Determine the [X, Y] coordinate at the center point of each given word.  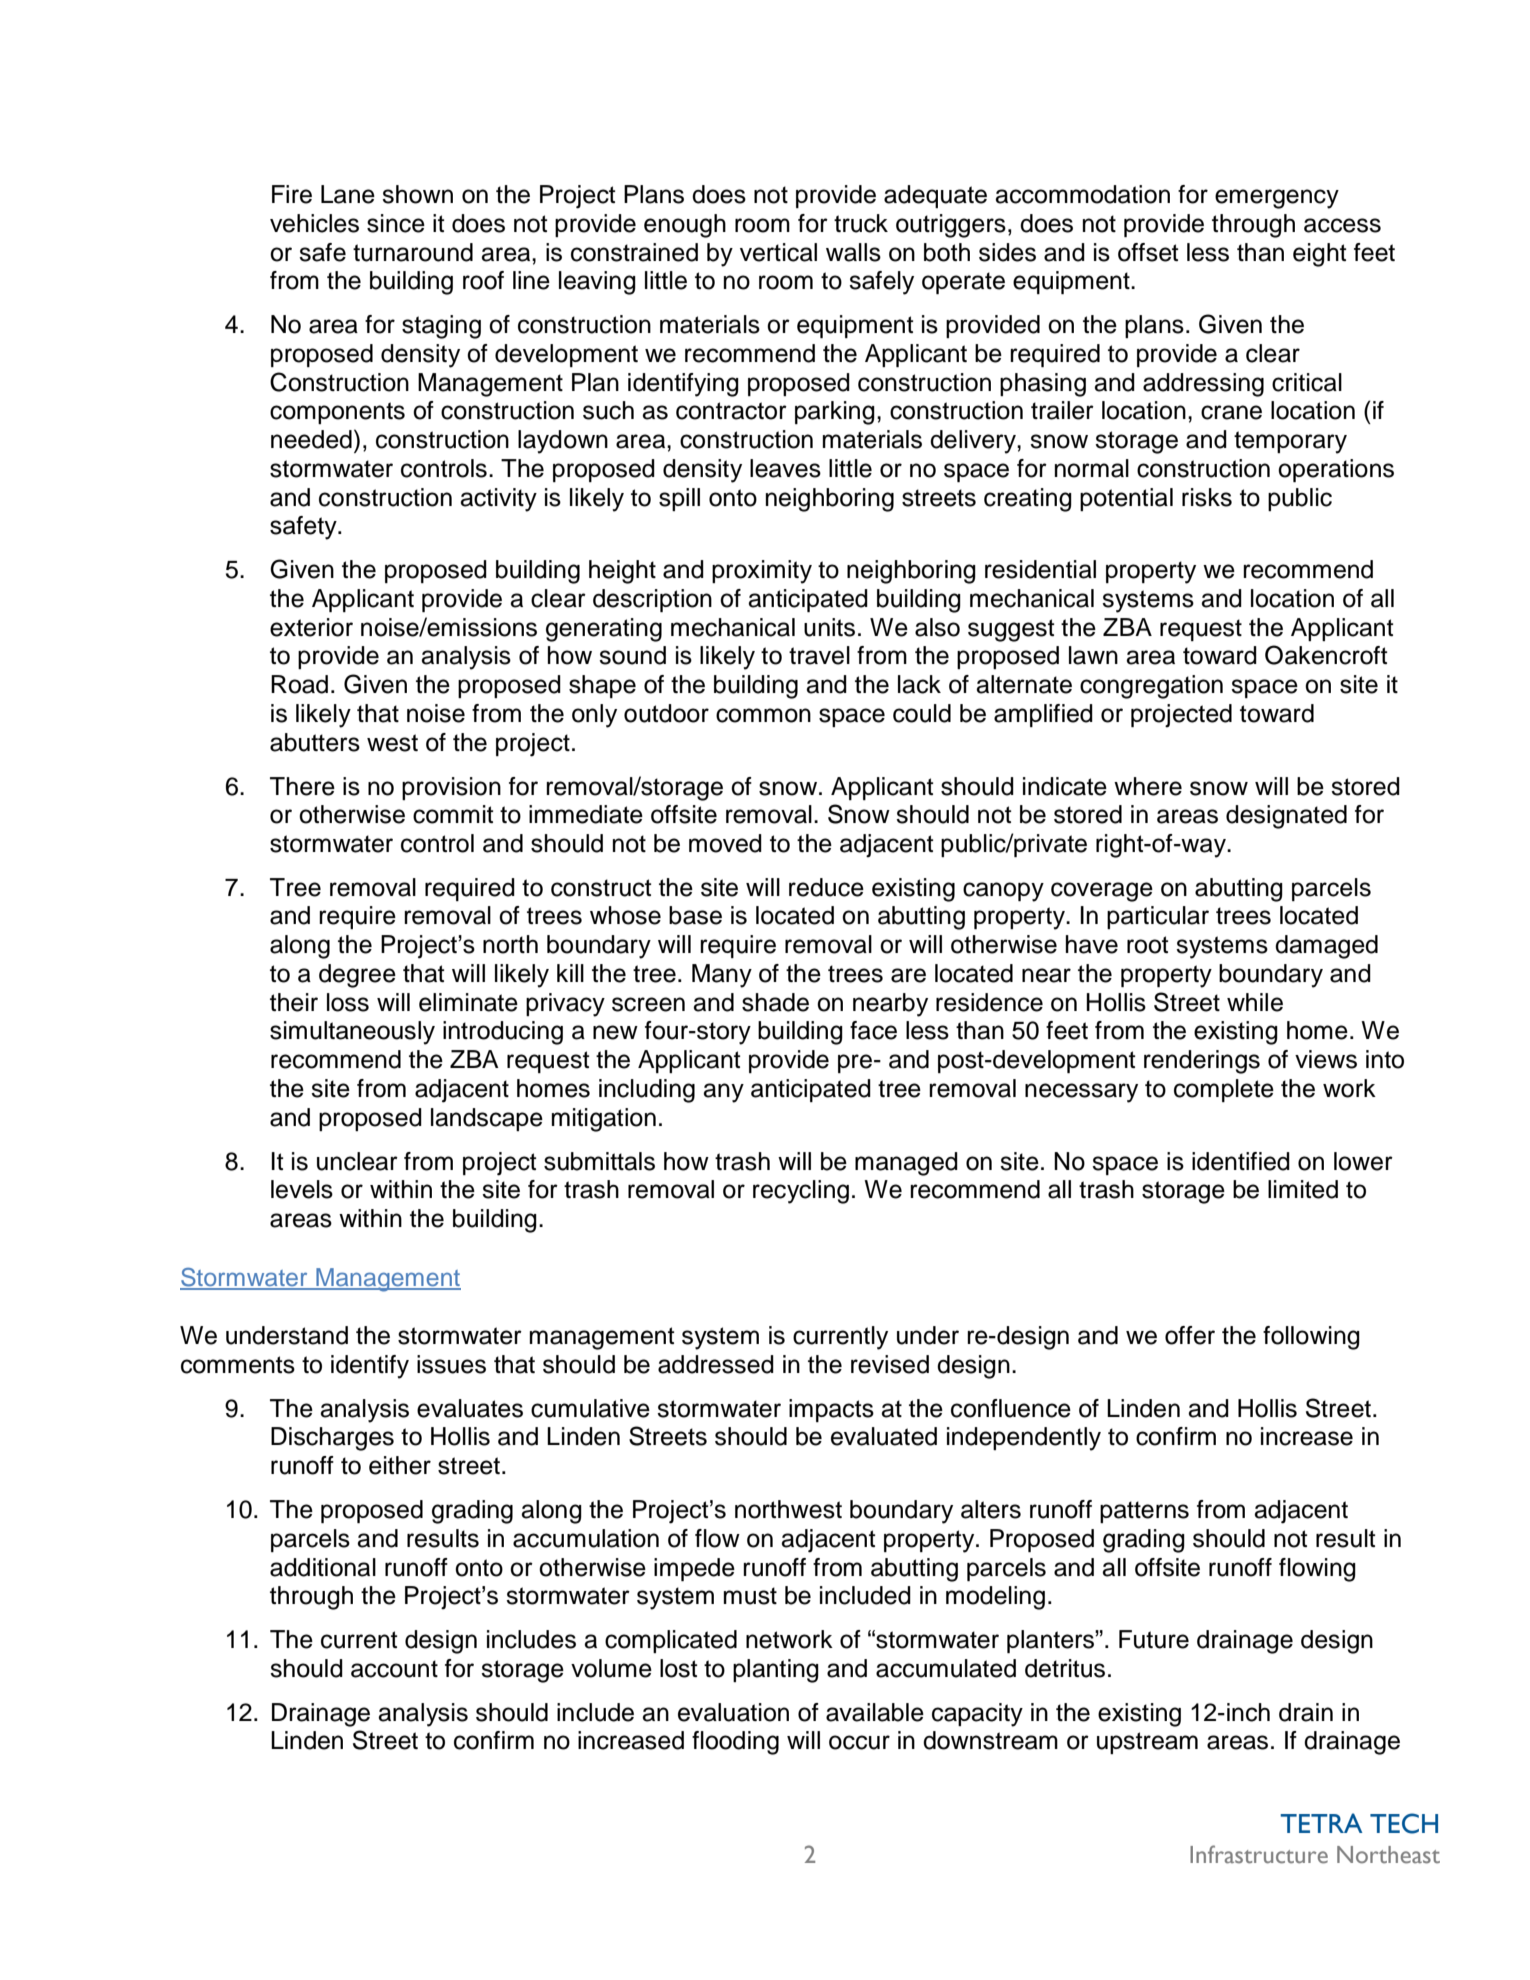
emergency [1277, 199]
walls [853, 252]
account [394, 1669]
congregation [1151, 687]
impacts [831, 1410]
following [1311, 1338]
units [829, 627]
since [396, 223]
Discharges [332, 1439]
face [873, 1030]
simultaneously [352, 1033]
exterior [311, 627]
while [1255, 1002]
